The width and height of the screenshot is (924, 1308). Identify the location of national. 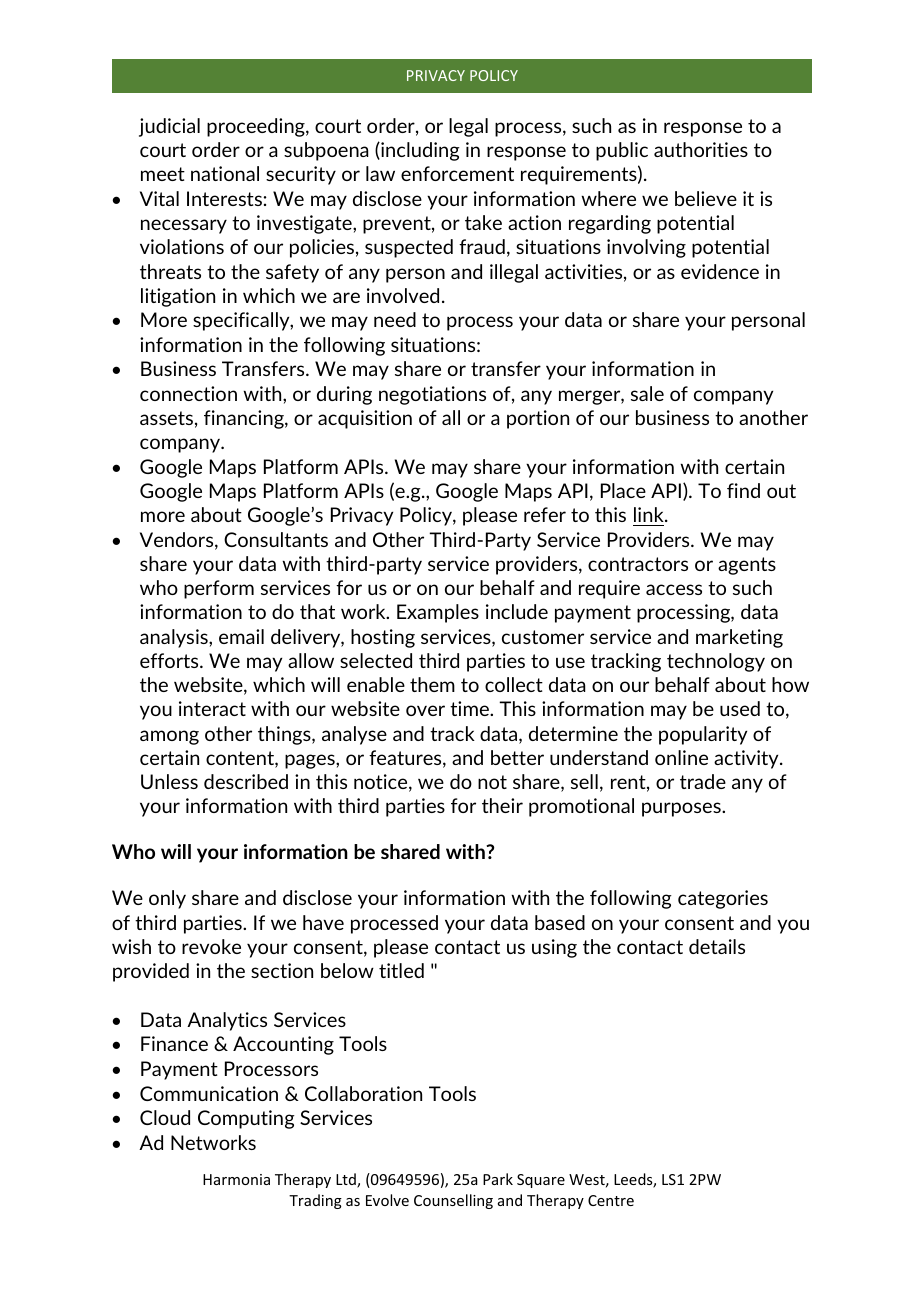
(225, 173).
